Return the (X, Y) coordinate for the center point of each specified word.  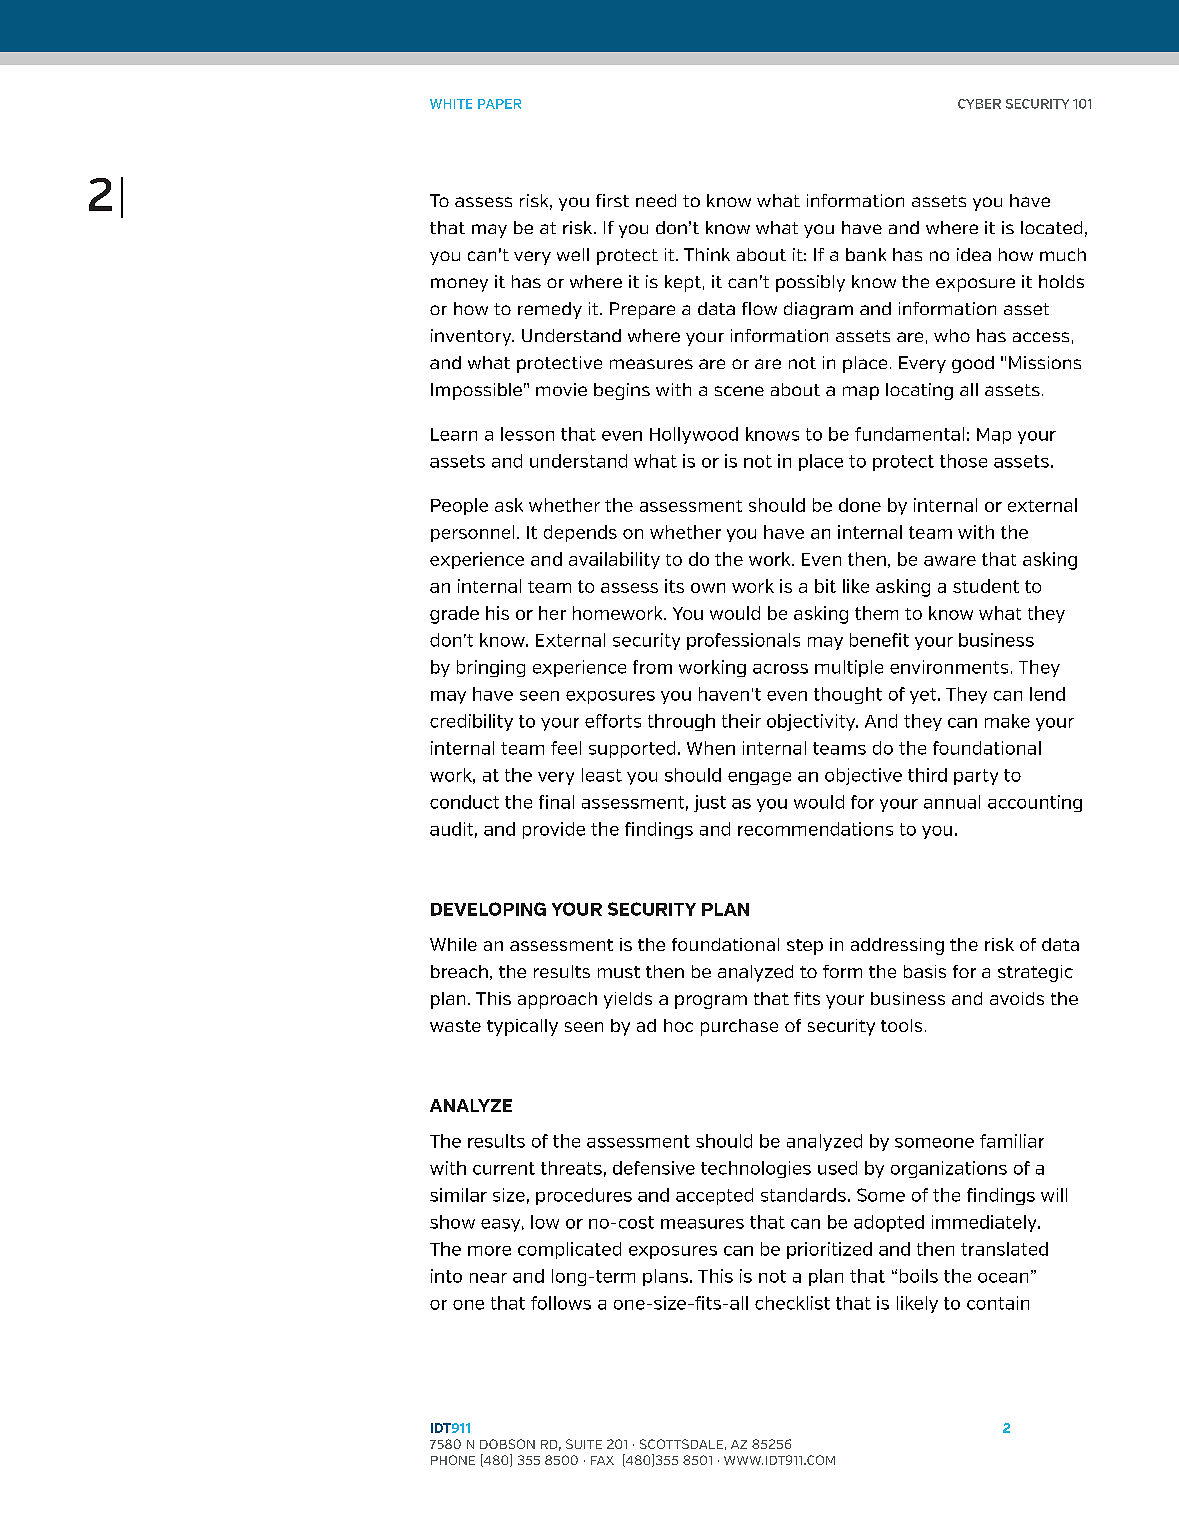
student (986, 586)
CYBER (979, 104)
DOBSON (507, 1444)
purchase (739, 1027)
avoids (1017, 998)
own (708, 588)
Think (707, 254)
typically (522, 1027)
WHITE (451, 104)
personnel (472, 533)
